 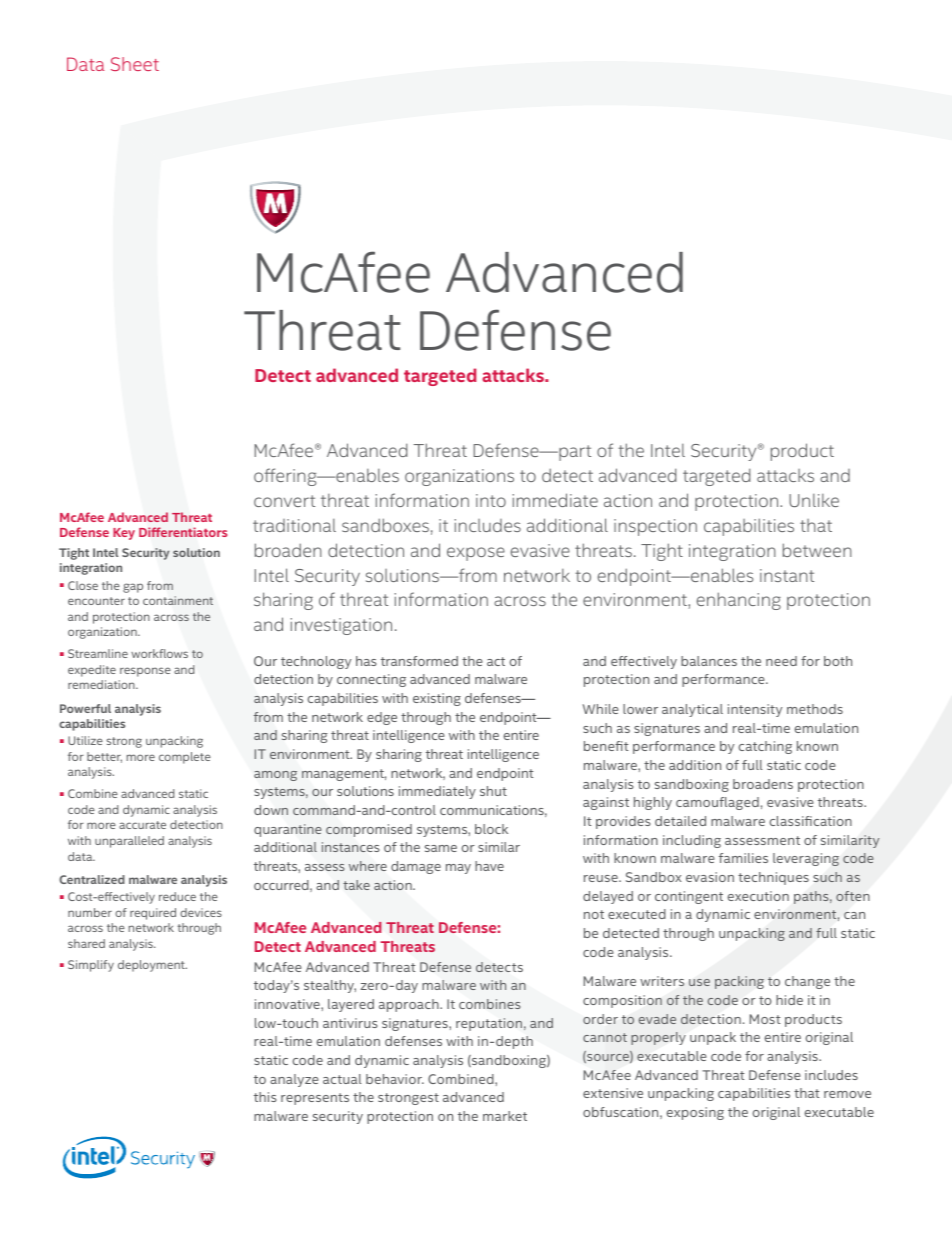 I want to click on Sheet, so click(x=135, y=64).
